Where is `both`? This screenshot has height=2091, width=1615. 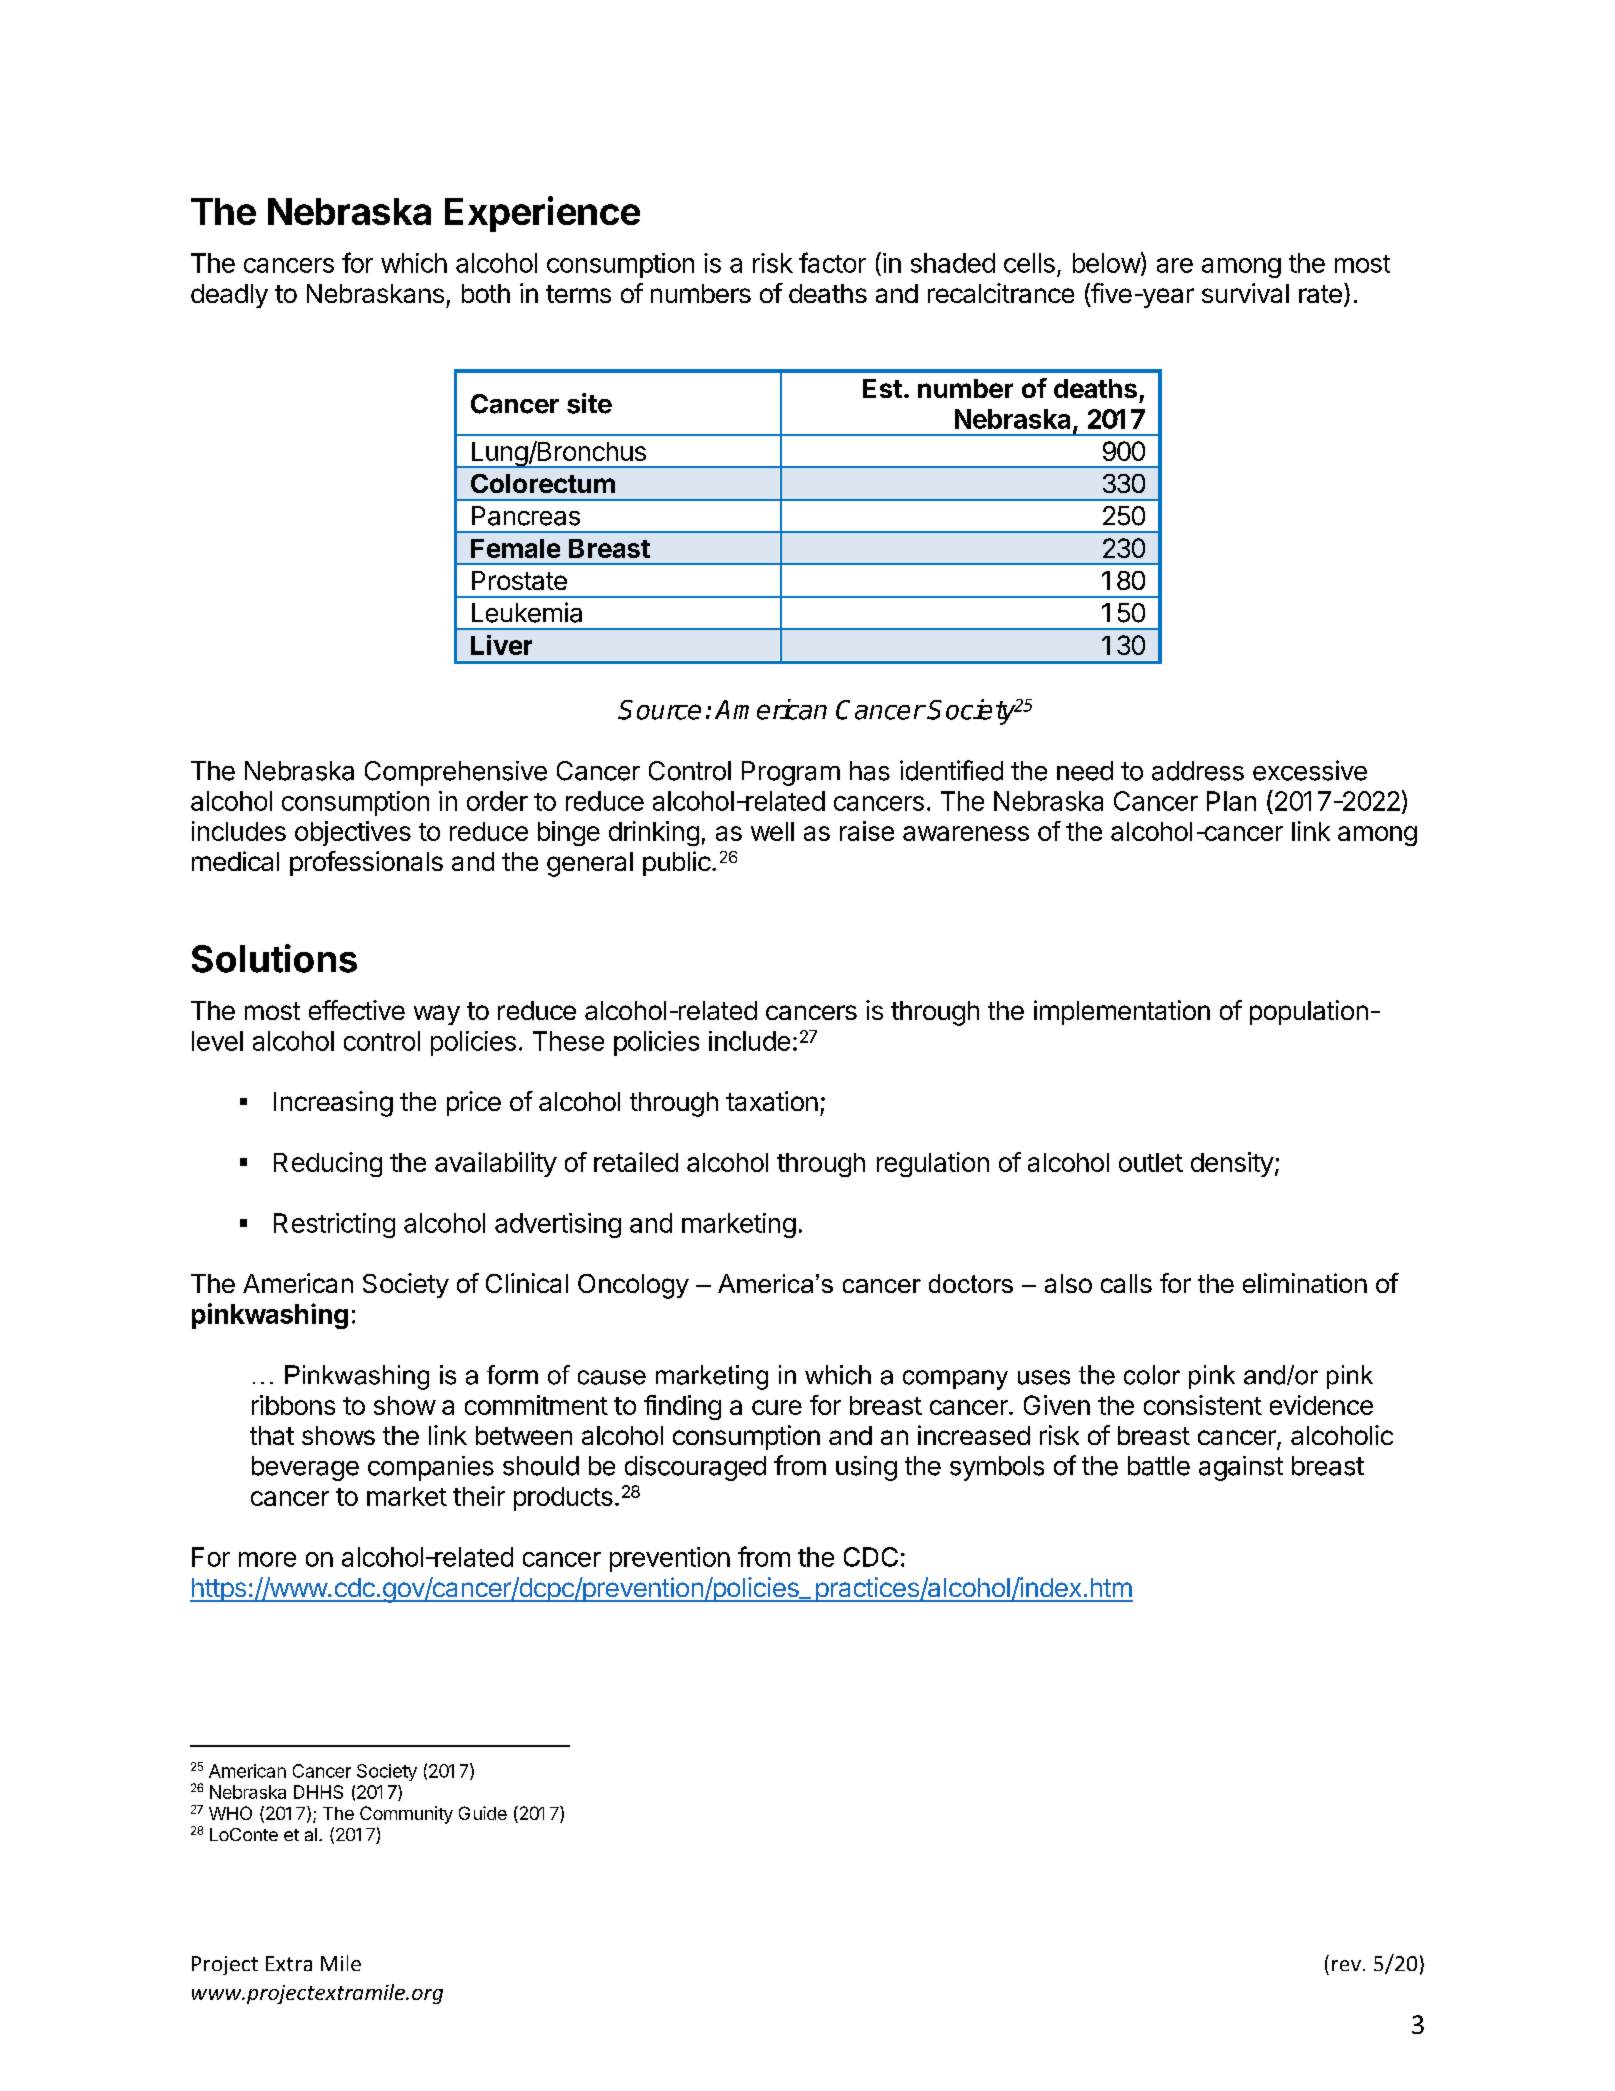 both is located at coordinates (486, 293).
